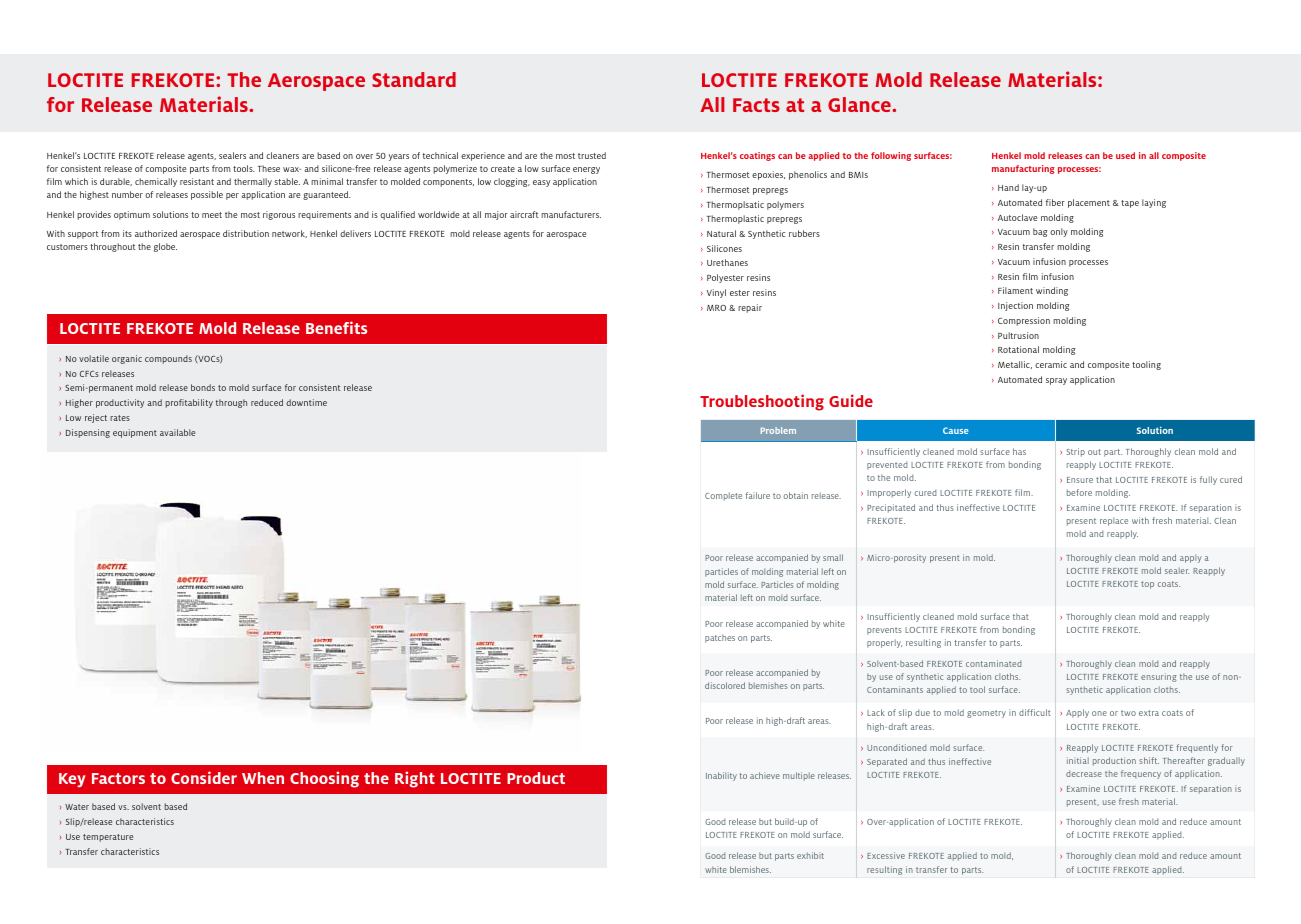 This screenshot has height=924, width=1301. What do you see at coordinates (108, 838) in the screenshot?
I see `temperature` at bounding box center [108, 838].
